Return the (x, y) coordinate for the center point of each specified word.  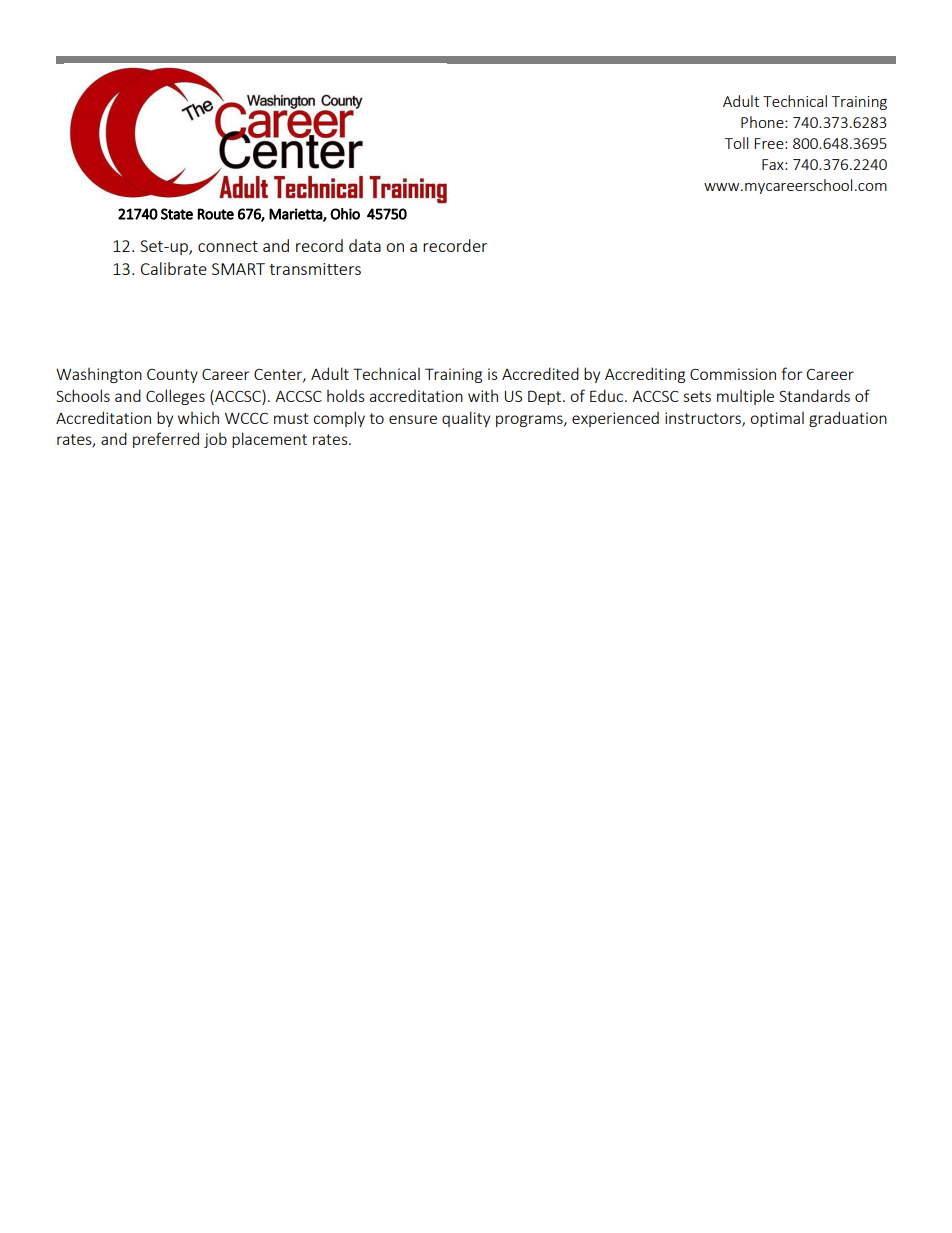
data (365, 245)
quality (466, 419)
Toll (736, 143)
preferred (166, 440)
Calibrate (174, 268)
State (177, 214)
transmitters (315, 269)
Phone (763, 122)
